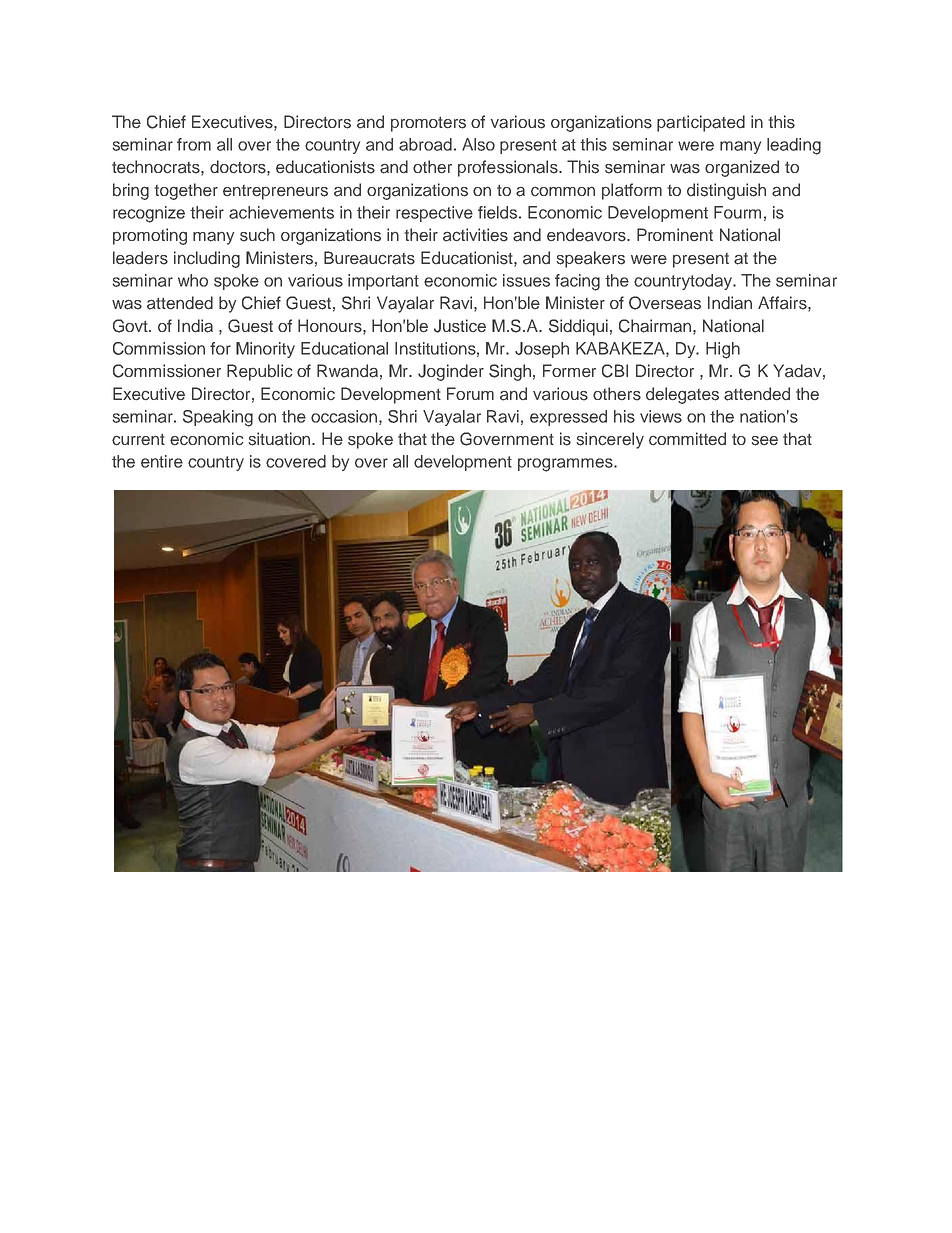 The image size is (952, 1233). Describe the element at coordinates (259, 372) in the page. I see `Republic` at that location.
